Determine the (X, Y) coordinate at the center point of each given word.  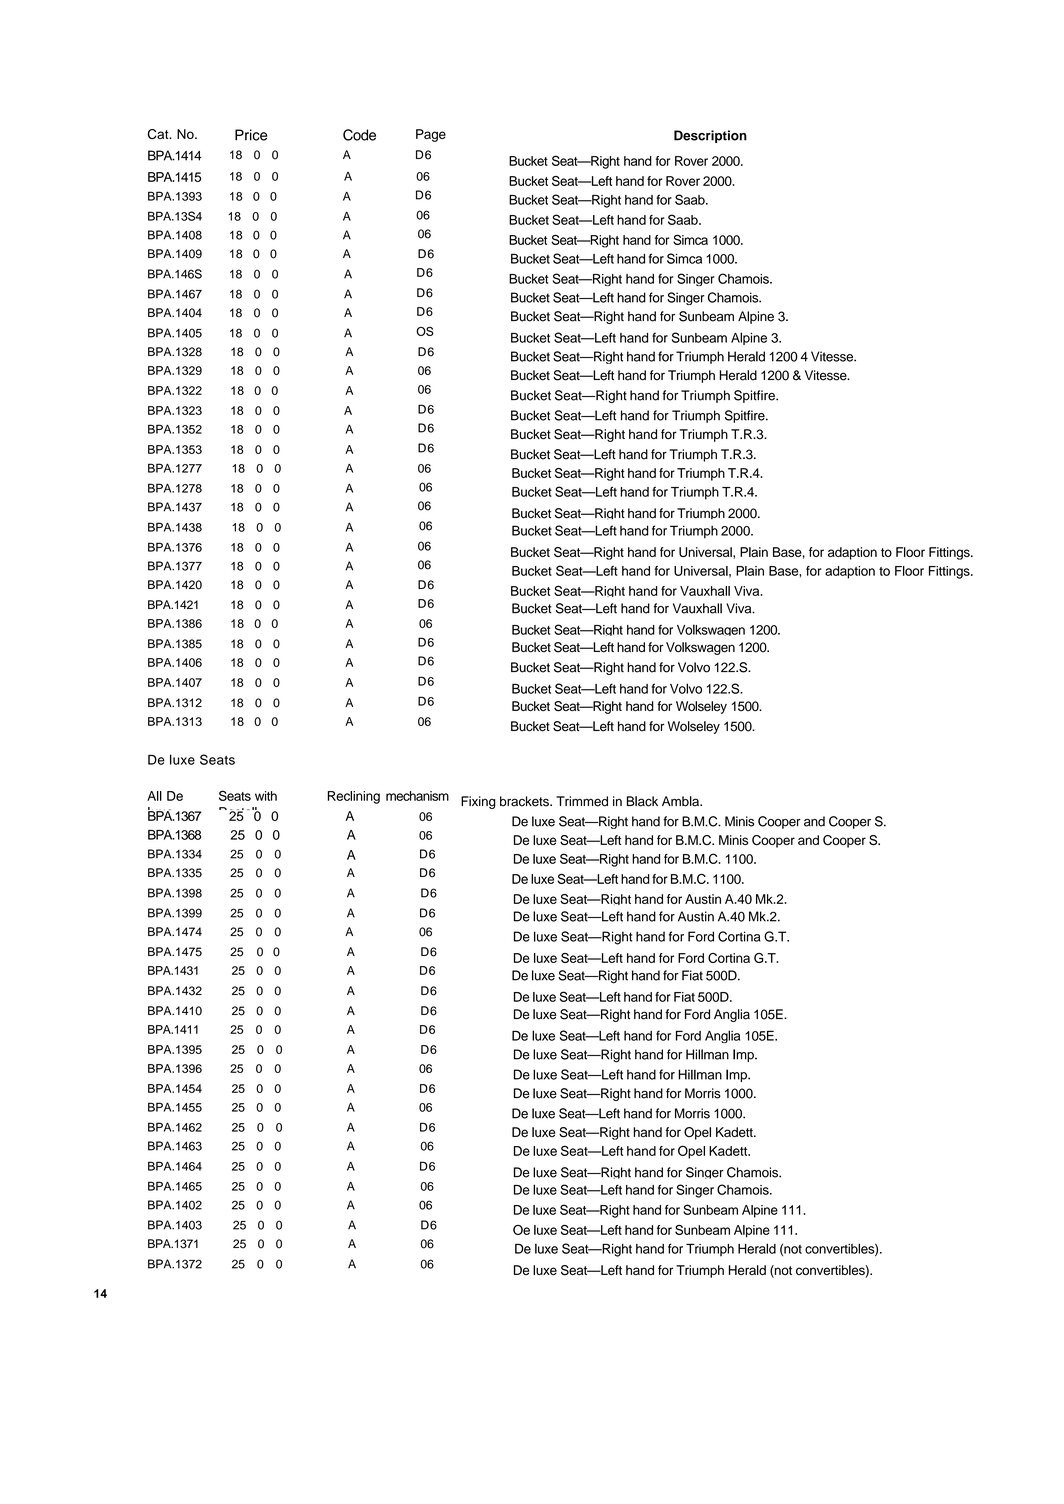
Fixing (478, 802)
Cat (159, 134)
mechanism (417, 796)
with (266, 796)
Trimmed (582, 801)
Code (359, 135)
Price (251, 135)
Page (431, 135)
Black (642, 801)
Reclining (354, 797)
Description (710, 136)
